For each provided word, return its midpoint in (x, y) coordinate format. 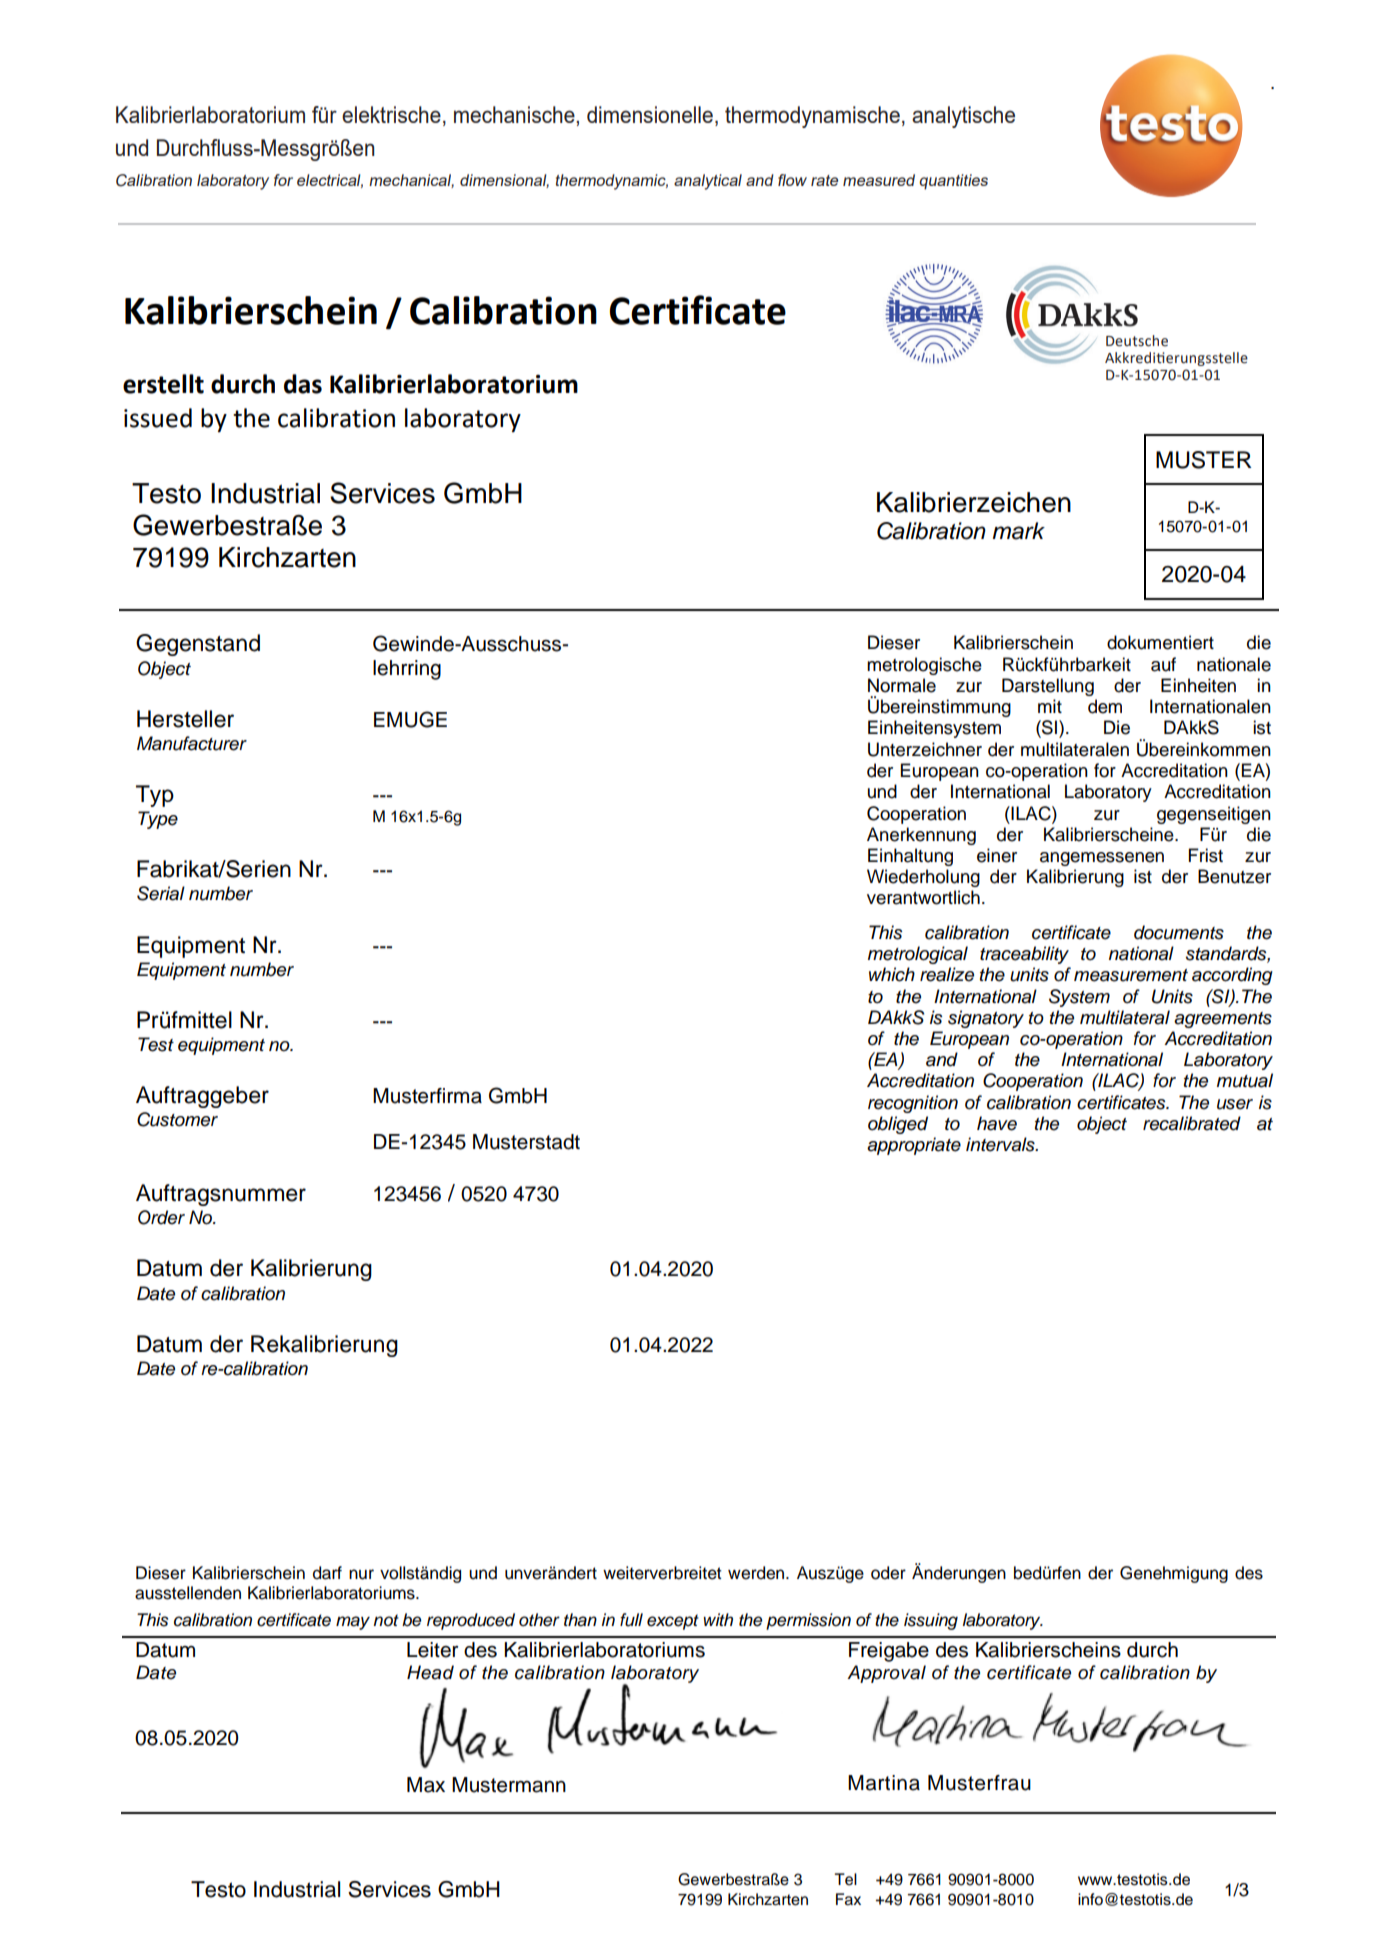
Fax (848, 1899)
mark (1018, 531)
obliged (898, 1125)
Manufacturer (192, 743)
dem (1105, 706)
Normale (902, 685)
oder (888, 1573)
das (303, 384)
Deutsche (1137, 341)
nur (361, 1574)
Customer (177, 1119)
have (997, 1123)
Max (426, 1785)
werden (757, 1573)
